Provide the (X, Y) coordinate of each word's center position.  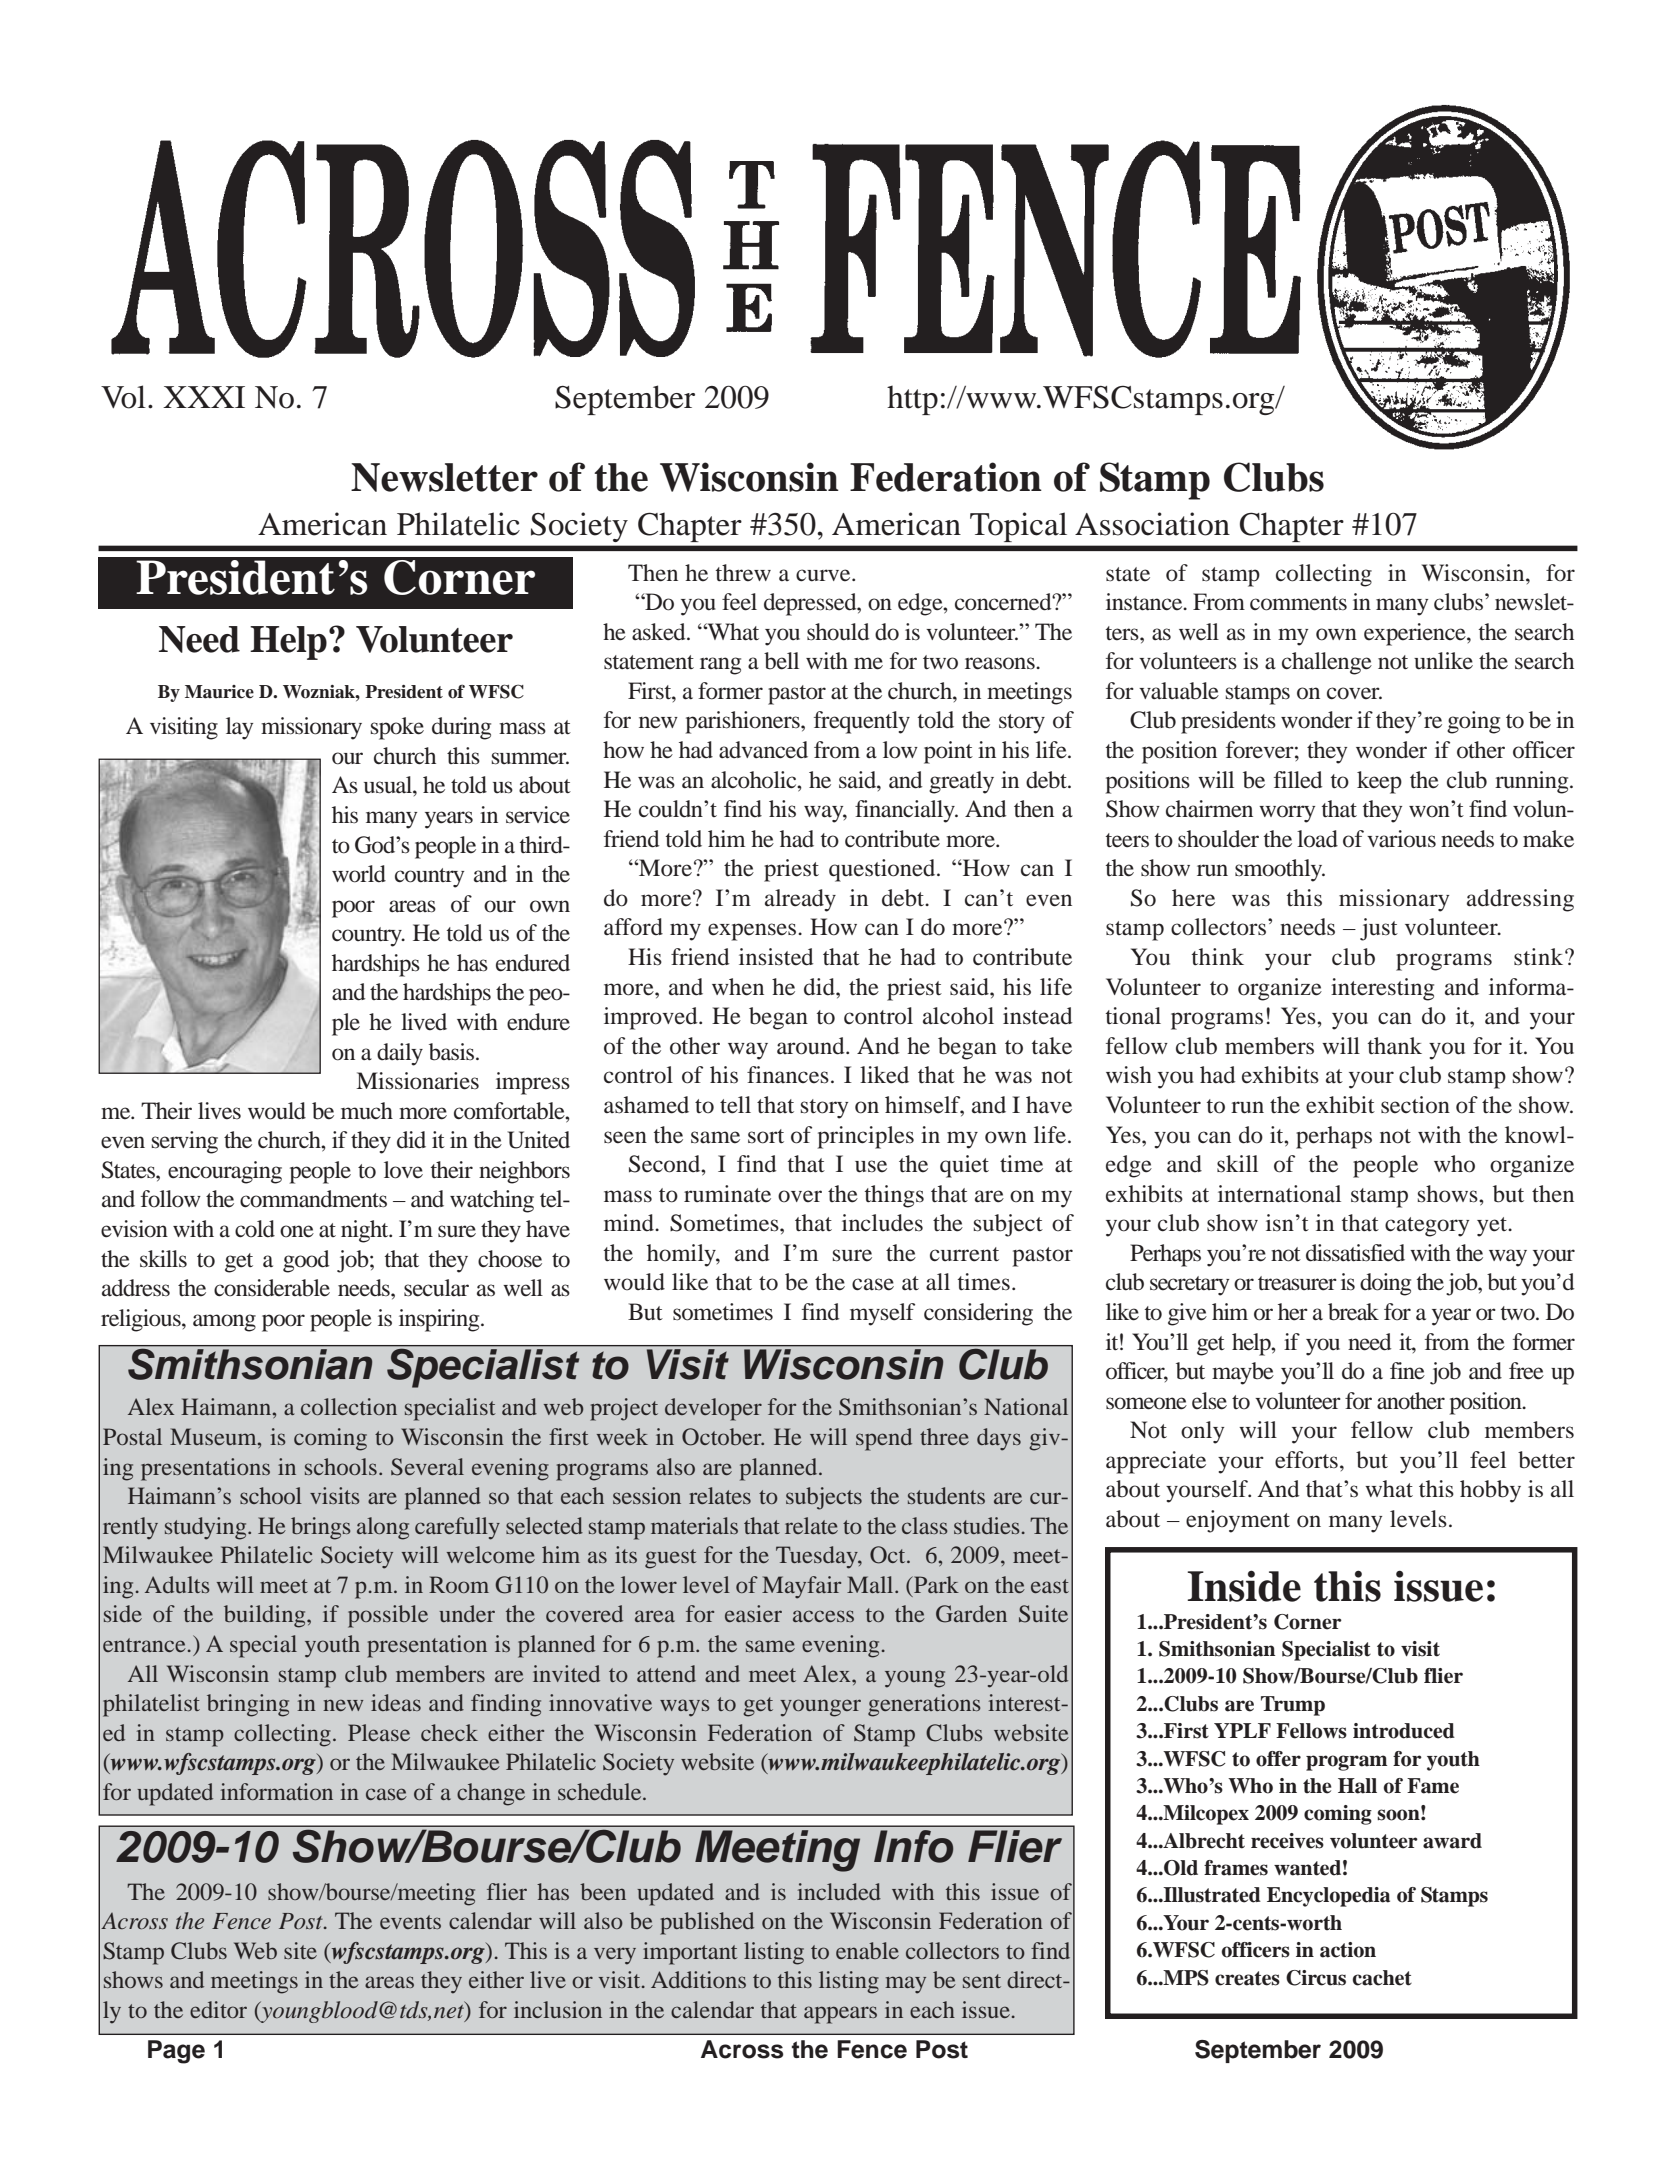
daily (400, 1054)
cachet (1382, 1978)
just (1379, 929)
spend (884, 1439)
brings (321, 1528)
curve (824, 575)
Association (1152, 524)
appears (840, 2015)
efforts (1306, 1460)
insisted (776, 957)
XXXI (204, 397)
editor (218, 2009)
